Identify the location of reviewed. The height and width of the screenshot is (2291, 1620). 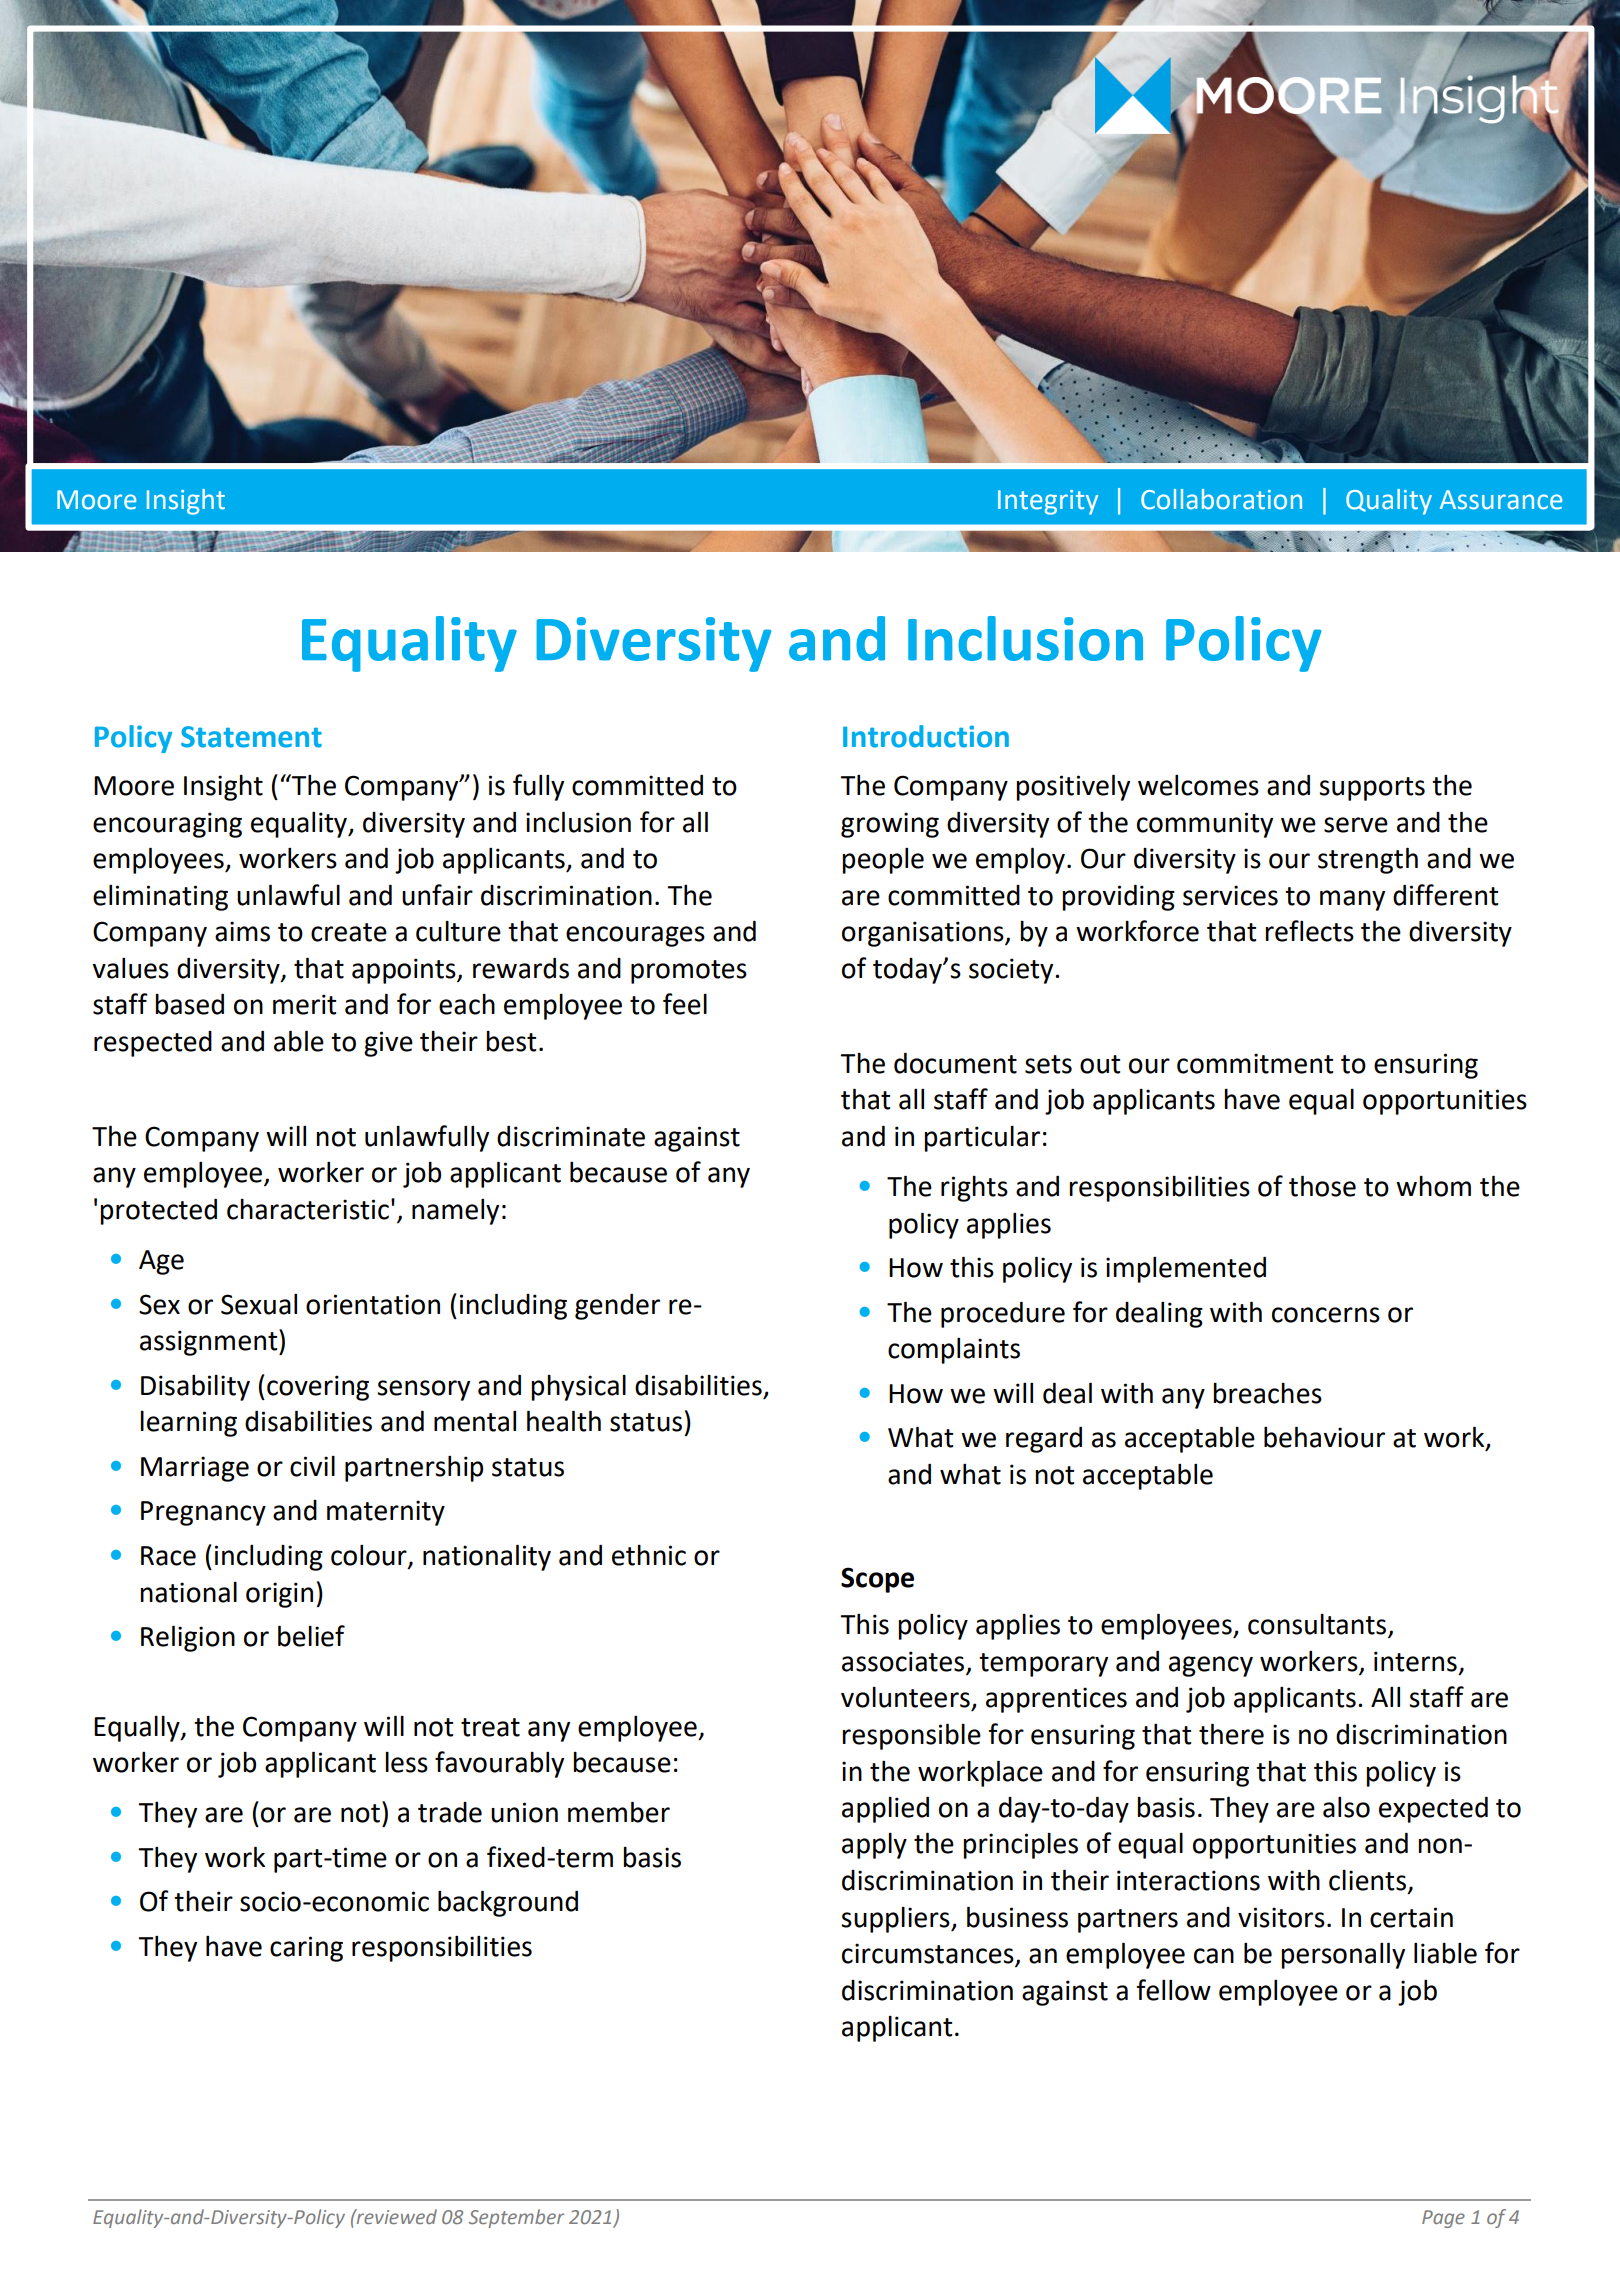
(396, 2216).
